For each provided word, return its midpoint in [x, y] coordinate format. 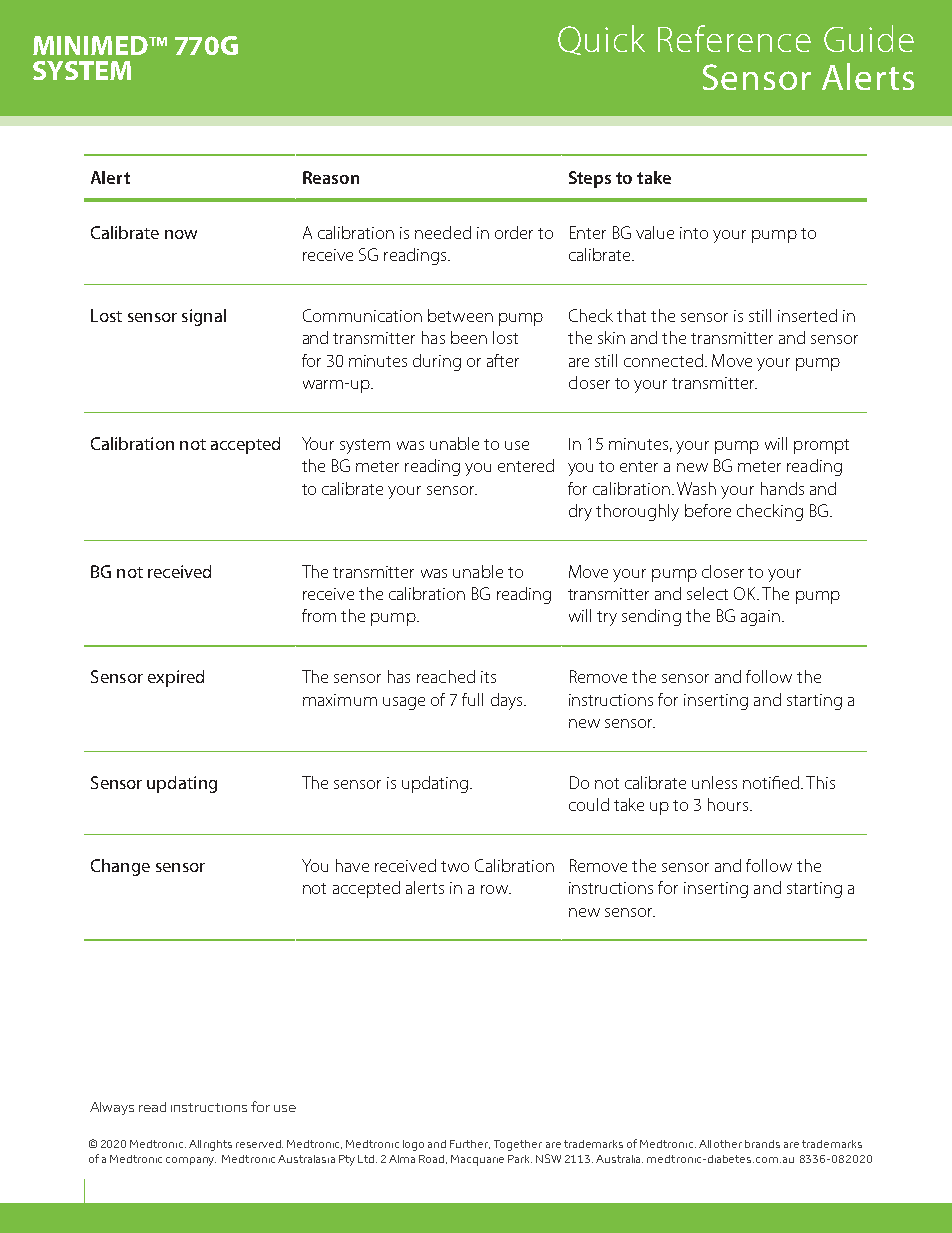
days [508, 701]
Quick [601, 40]
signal [204, 317]
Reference [734, 38]
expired [176, 678]
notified [771, 782]
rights [218, 1145]
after [503, 360]
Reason [331, 177]
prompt [821, 446]
